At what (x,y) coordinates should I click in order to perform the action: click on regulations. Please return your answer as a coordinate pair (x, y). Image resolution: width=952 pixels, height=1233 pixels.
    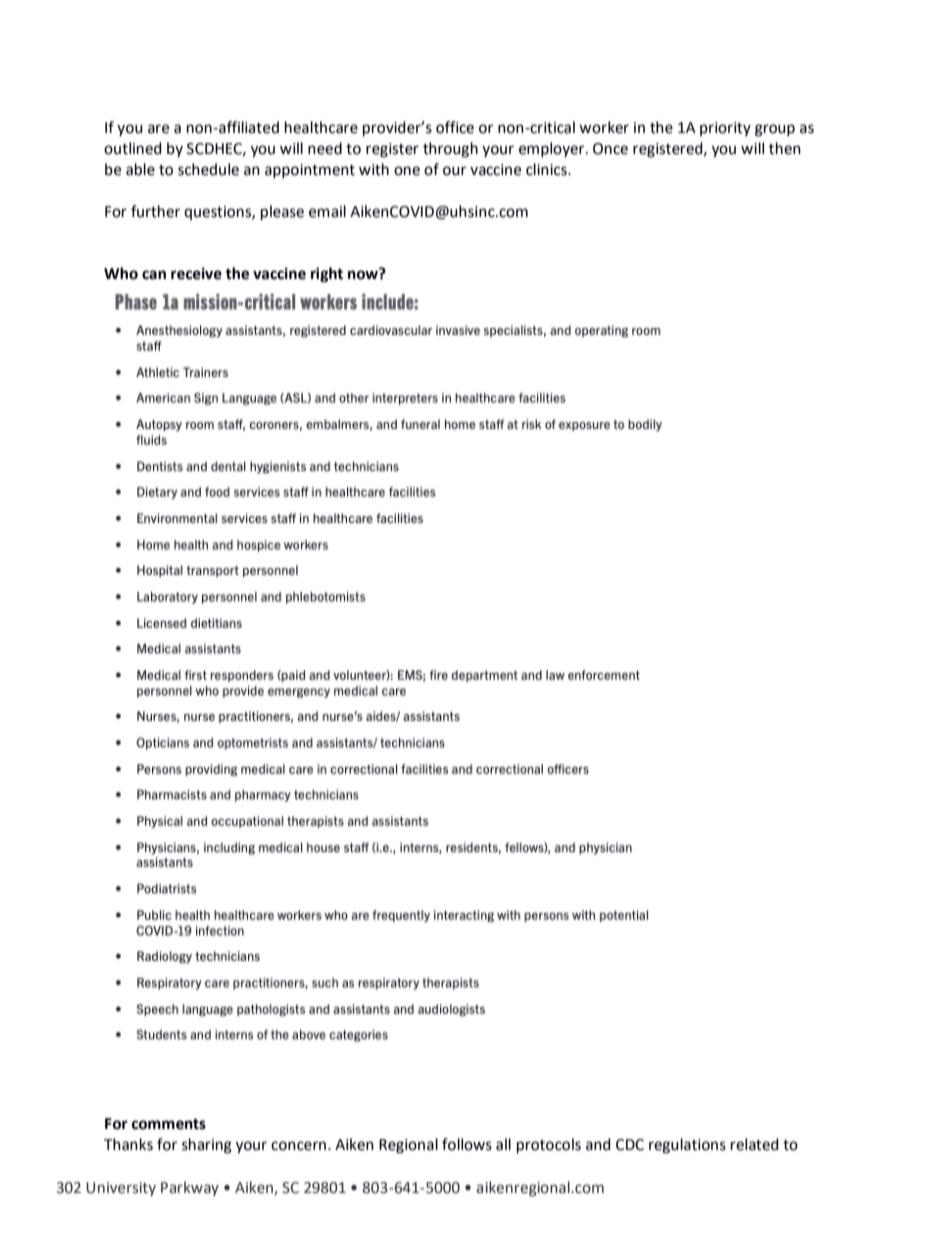
    Looking at the image, I should click on (687, 1146).
